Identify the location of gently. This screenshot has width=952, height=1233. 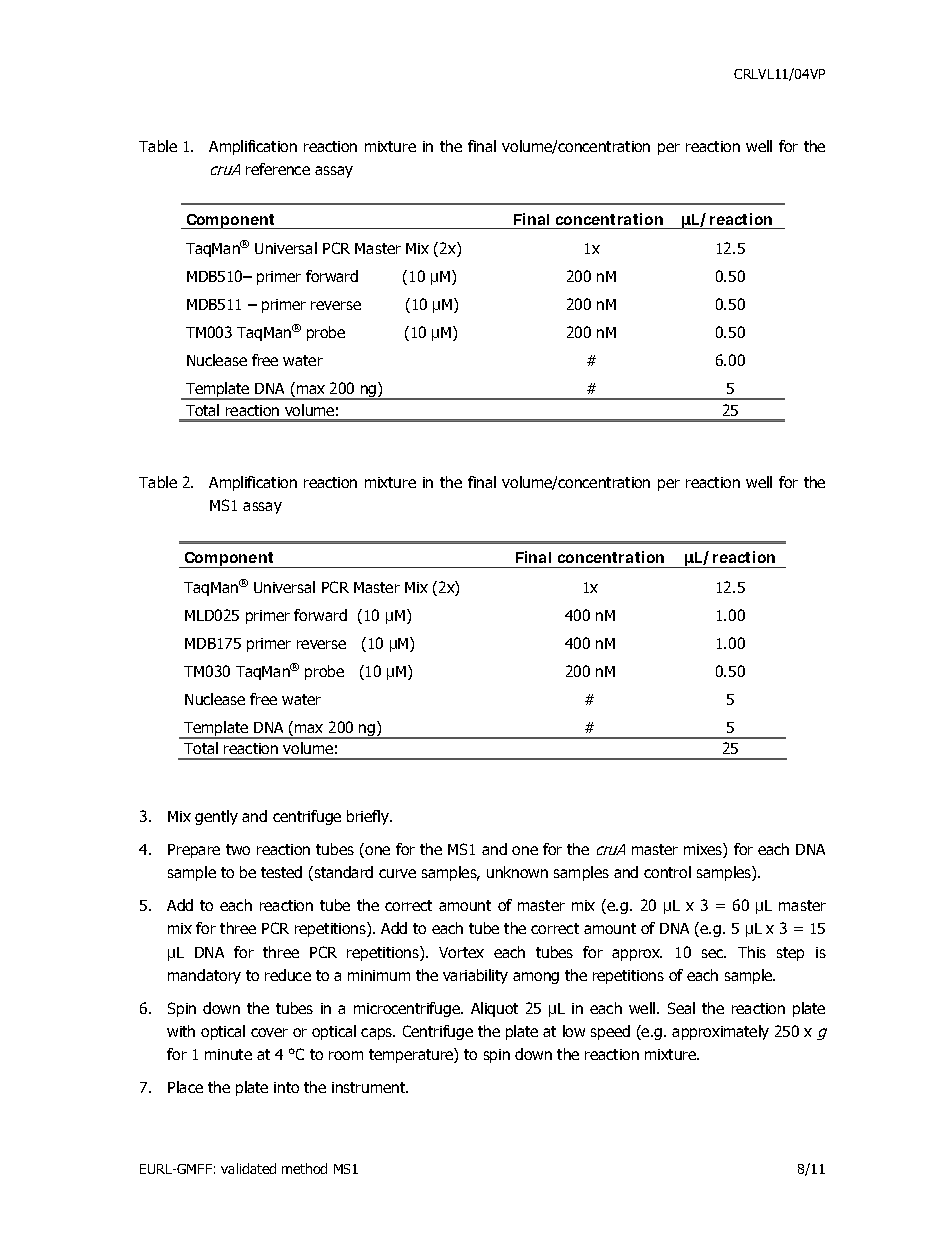
(216, 817).
